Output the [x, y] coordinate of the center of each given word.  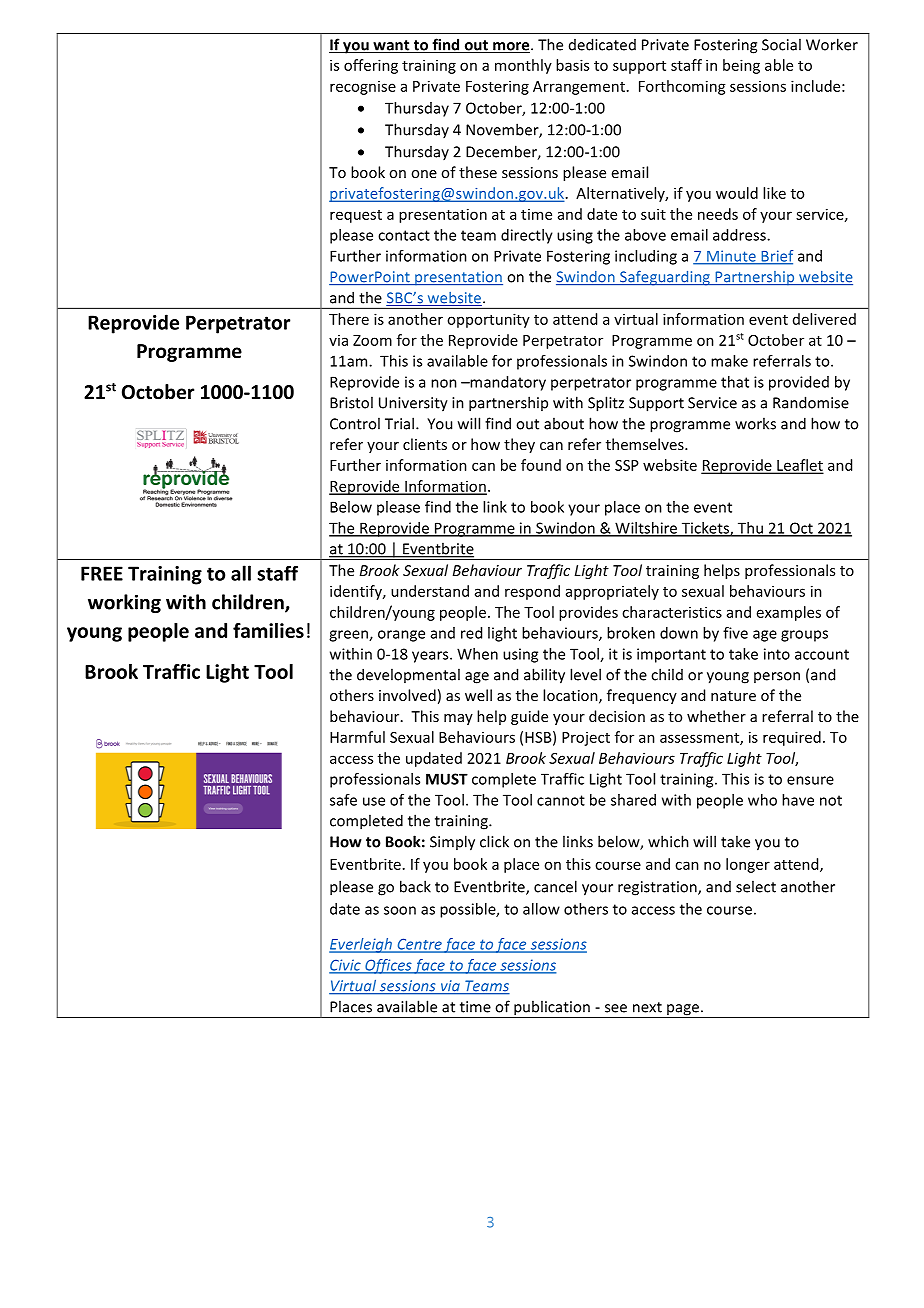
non [444, 383]
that [735, 382]
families [268, 630]
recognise [363, 88]
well [478, 695]
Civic [346, 966]
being [741, 66]
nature [733, 696]
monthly [523, 66]
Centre [419, 945]
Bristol [351, 402]
